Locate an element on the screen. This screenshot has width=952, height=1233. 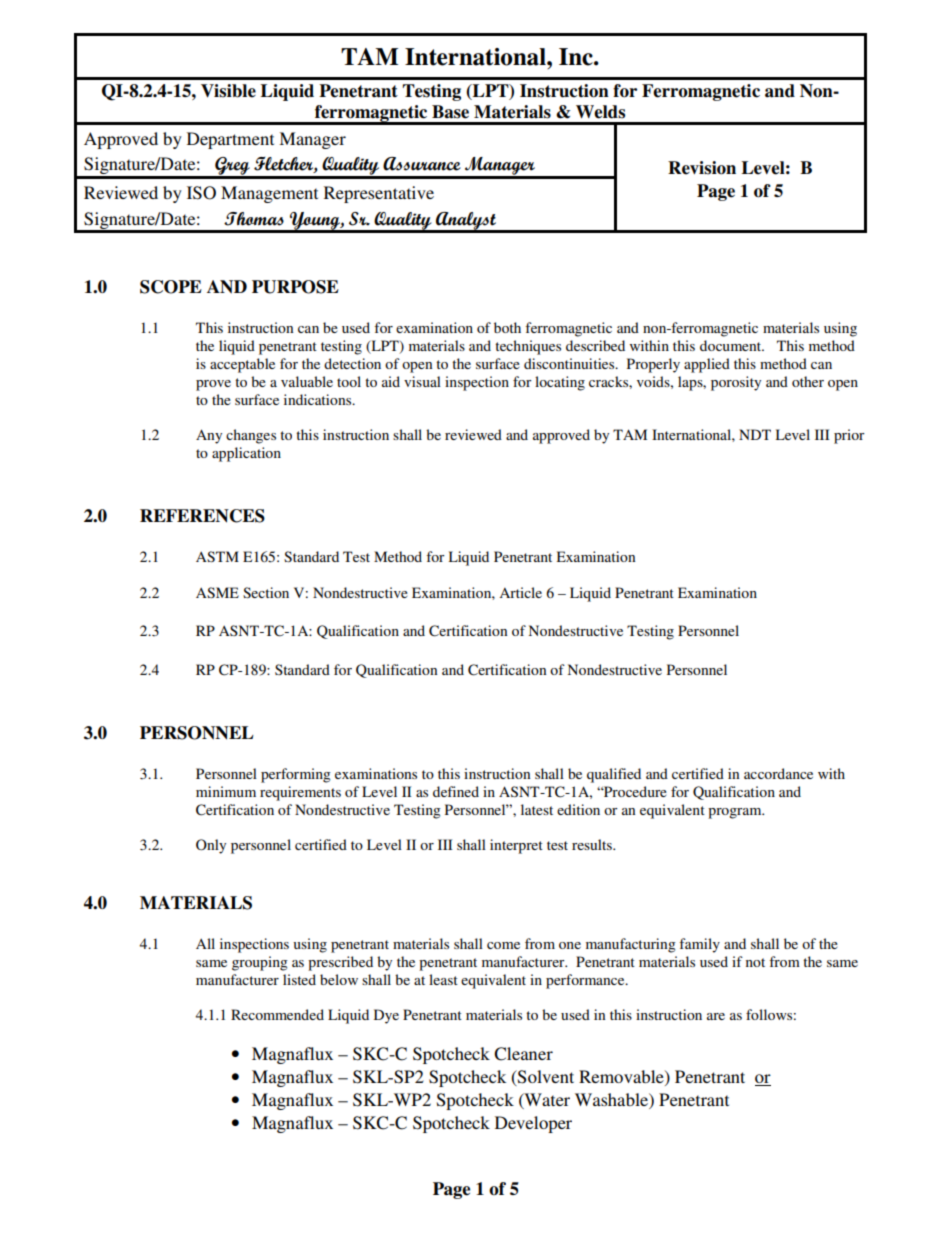
Welds is located at coordinates (600, 112).
